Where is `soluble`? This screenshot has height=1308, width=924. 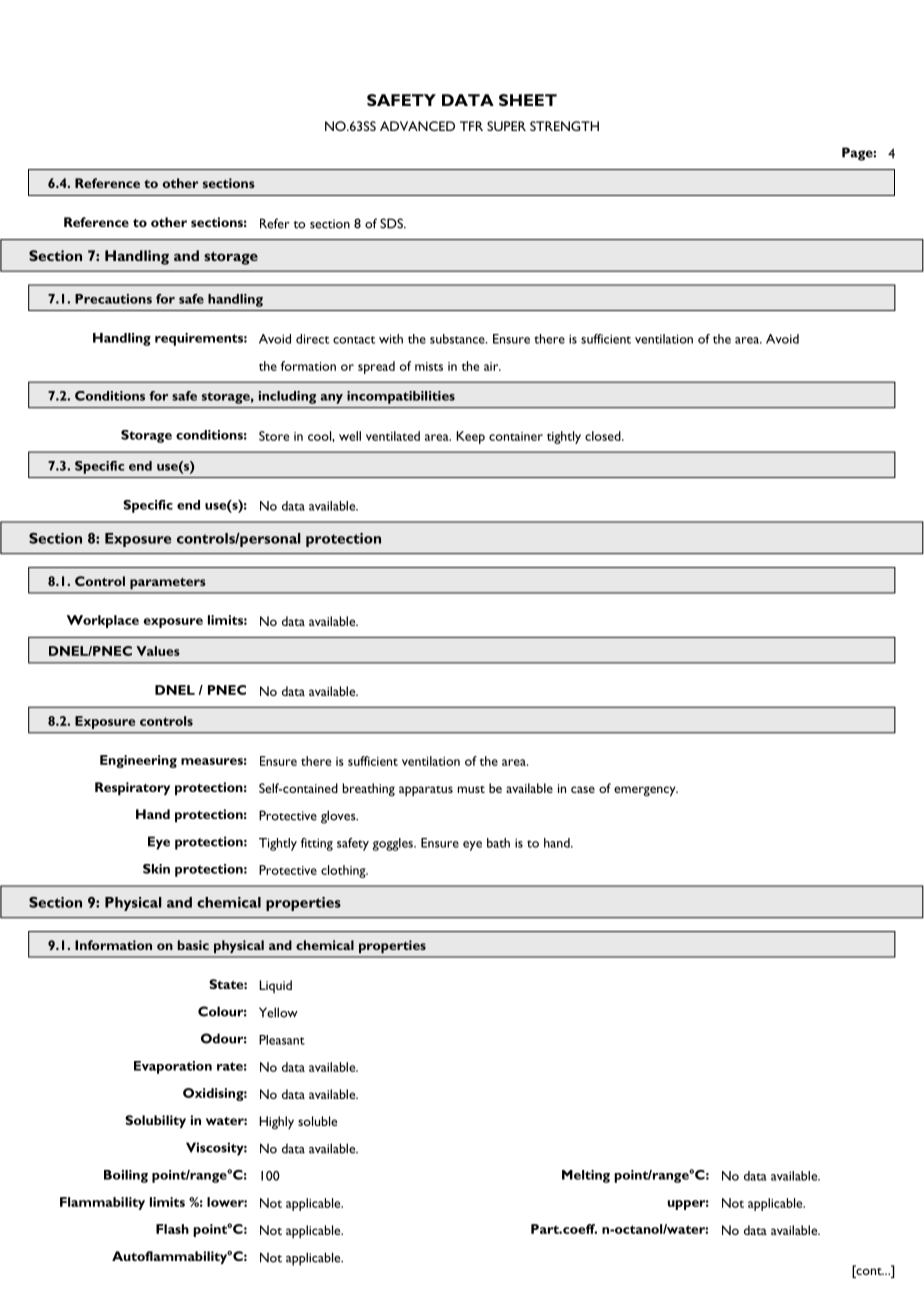 soluble is located at coordinates (317, 1121).
